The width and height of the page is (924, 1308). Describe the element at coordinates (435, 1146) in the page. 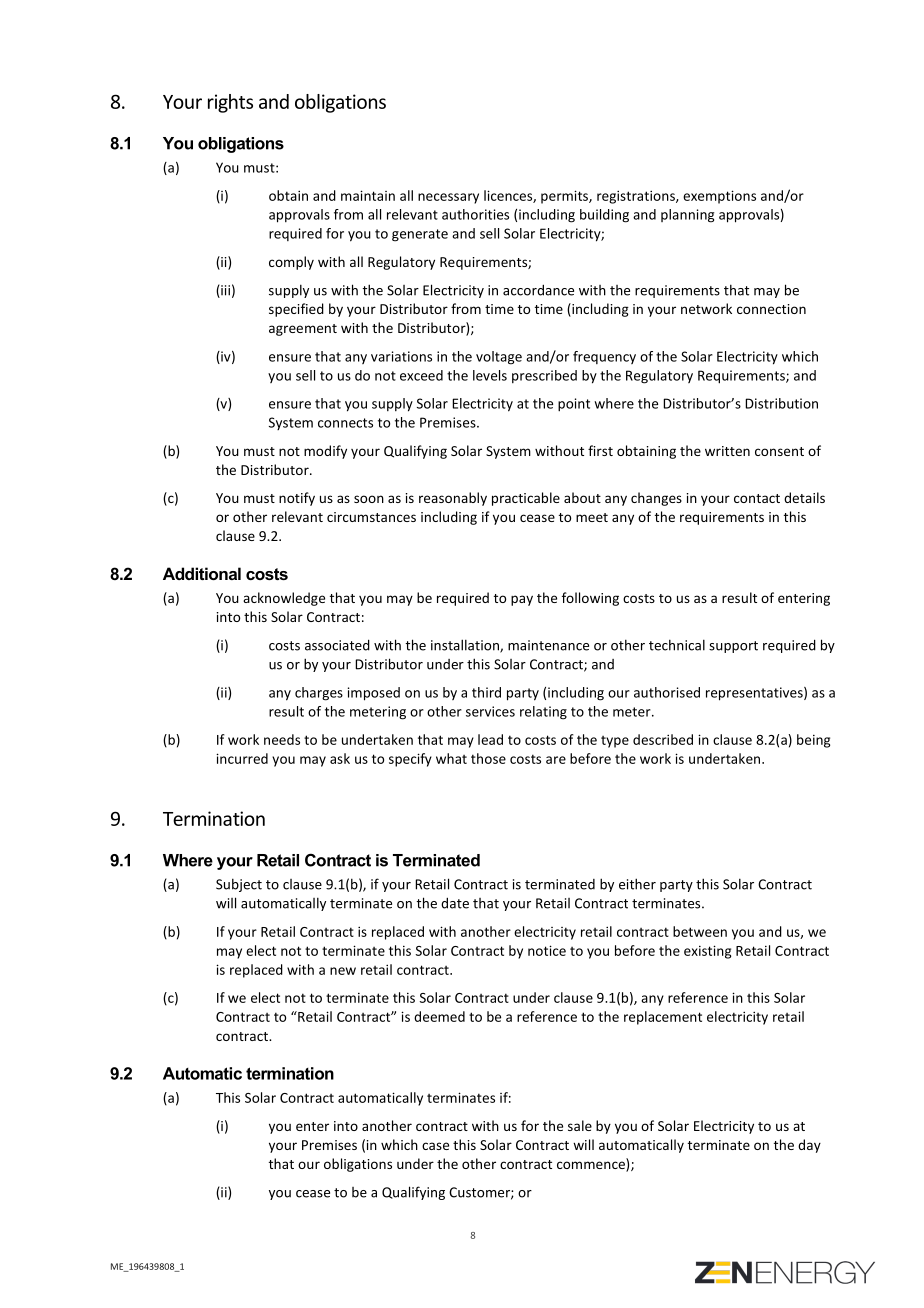

I see `case` at that location.
